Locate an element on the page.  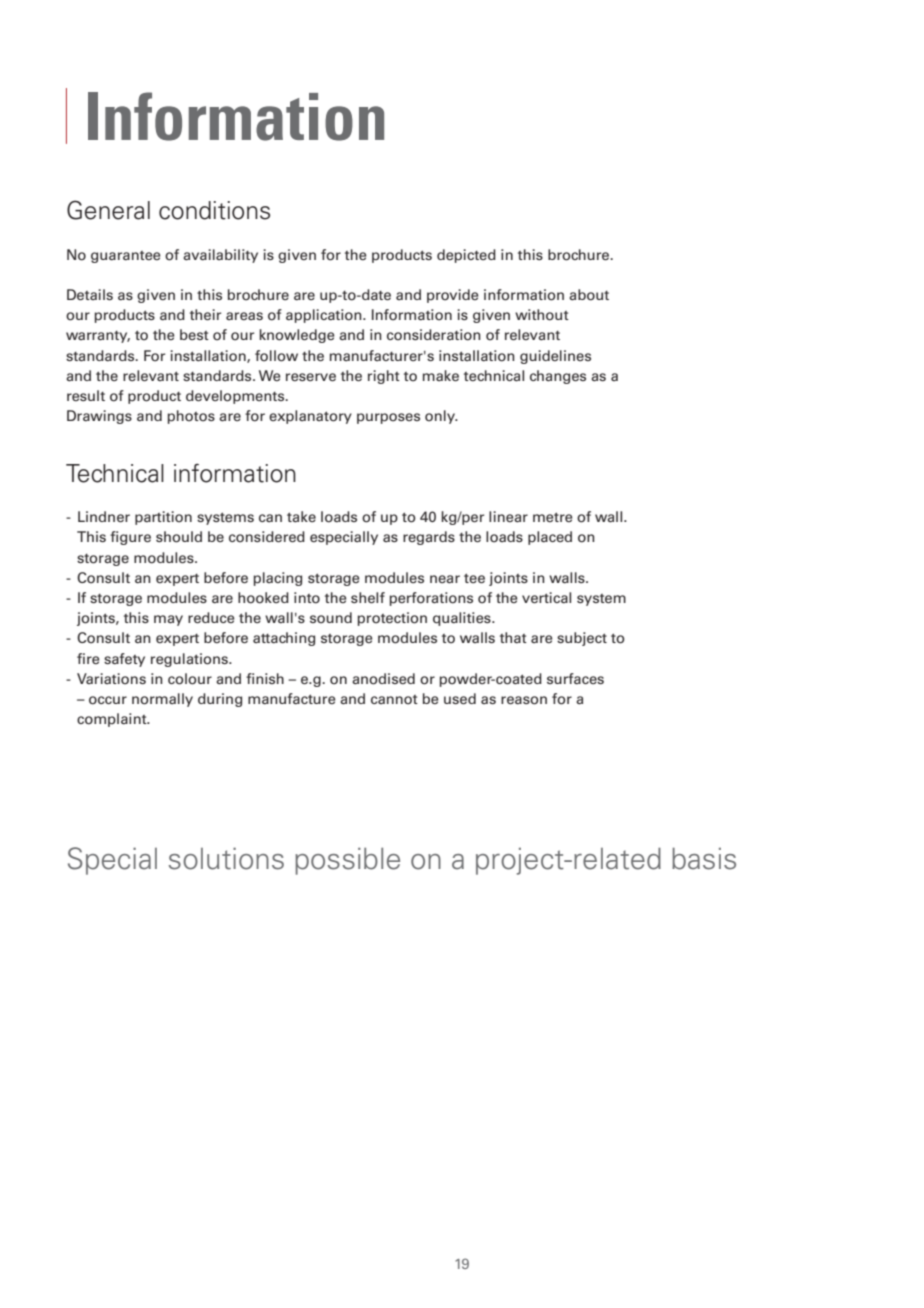
about is located at coordinates (589, 295).
